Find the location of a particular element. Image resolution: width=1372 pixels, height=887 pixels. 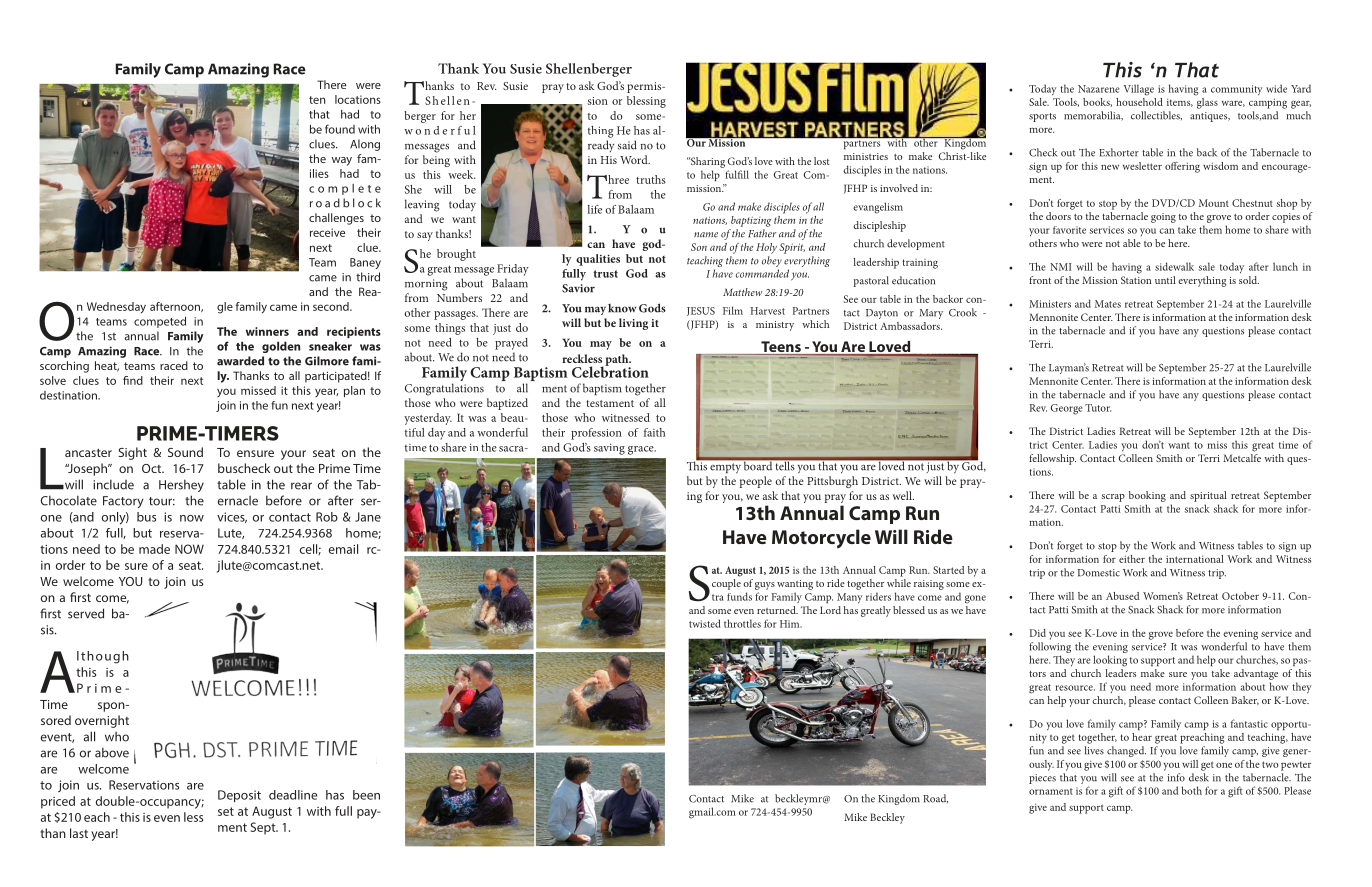

Sound is located at coordinates (185, 452).
